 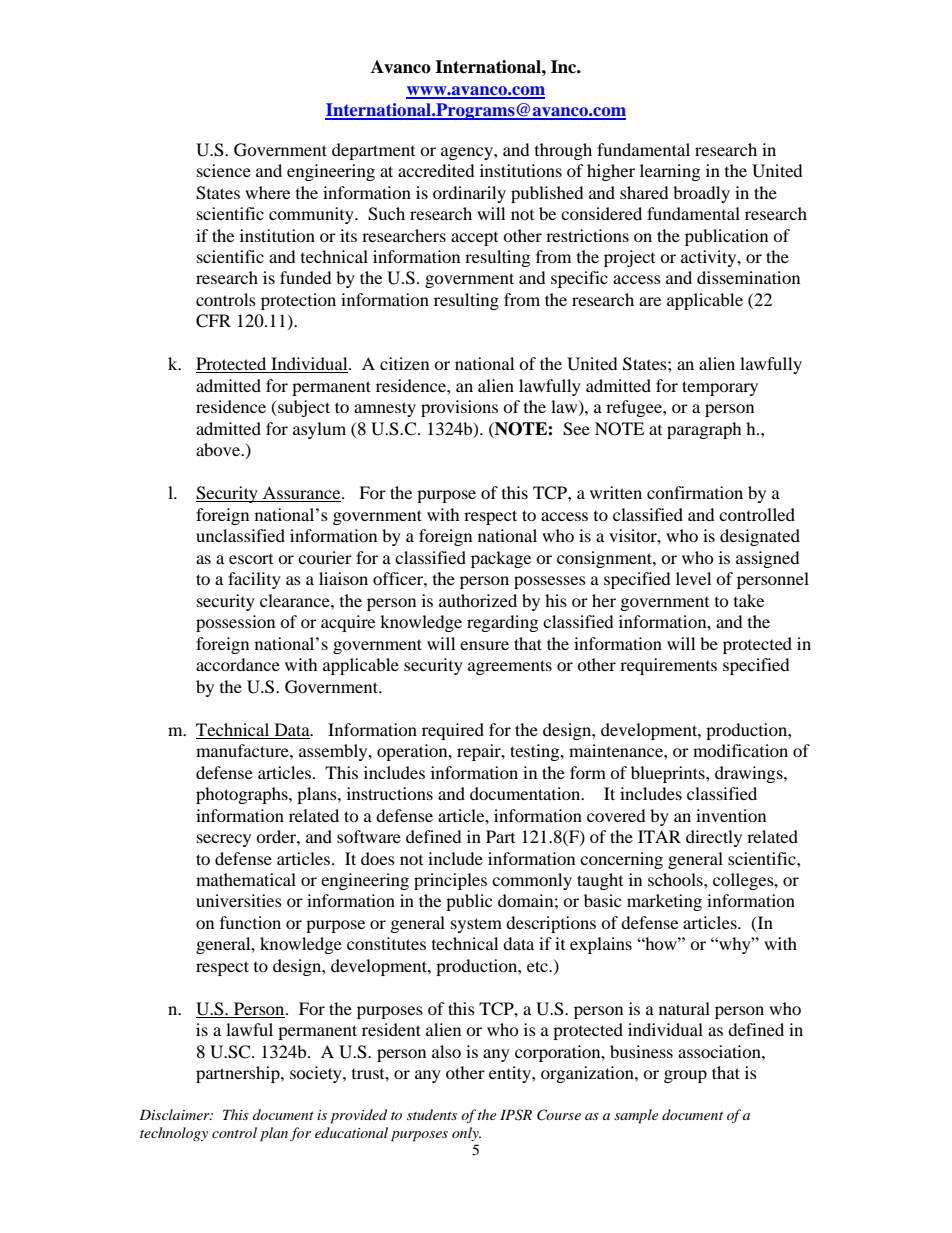 What do you see at coordinates (174, 1134) in the screenshot?
I see `technology` at bounding box center [174, 1134].
